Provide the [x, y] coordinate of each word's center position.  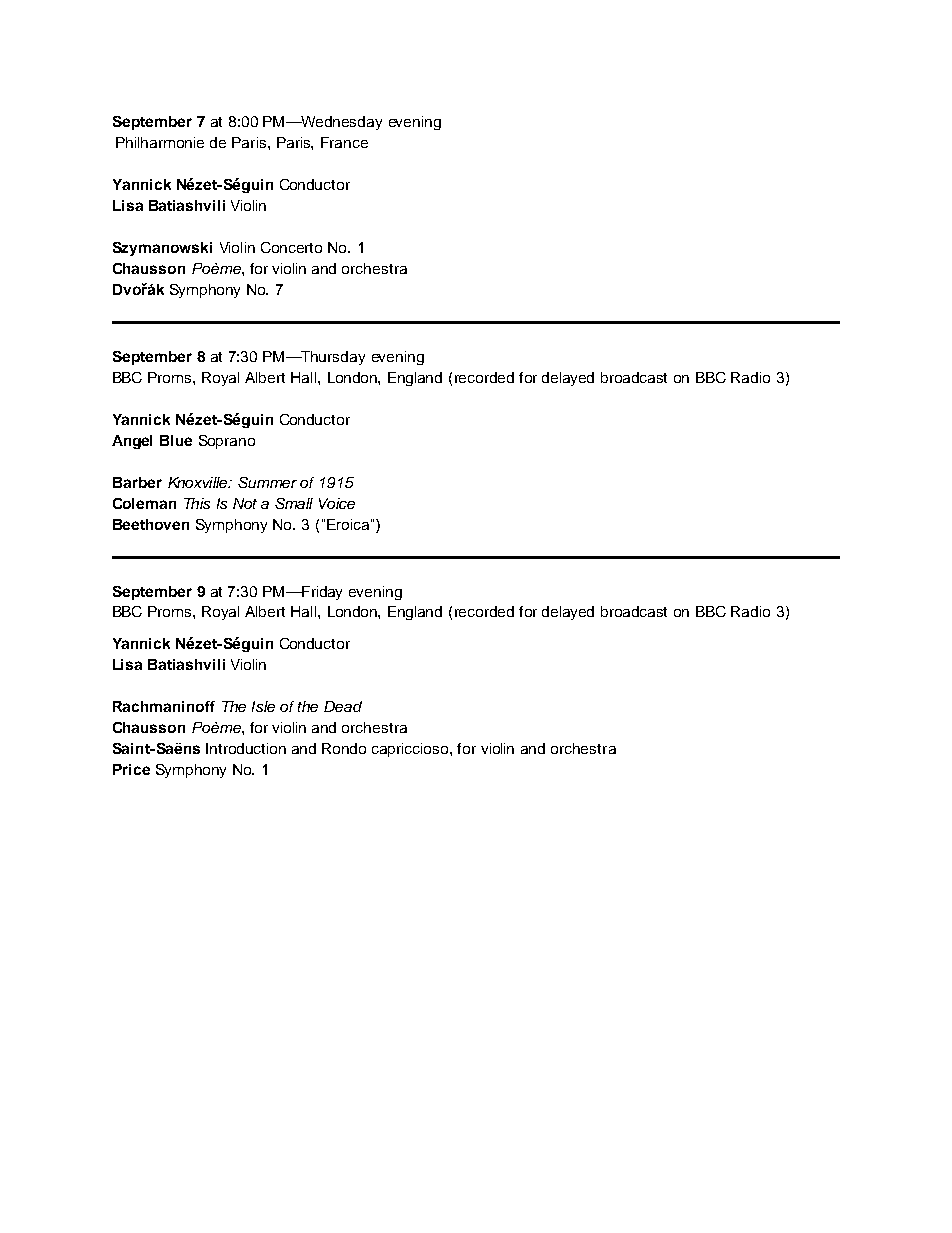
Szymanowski [162, 249]
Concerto [291, 247]
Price [131, 769]
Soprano [227, 442]
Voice [337, 503]
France [344, 142]
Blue [176, 440]
